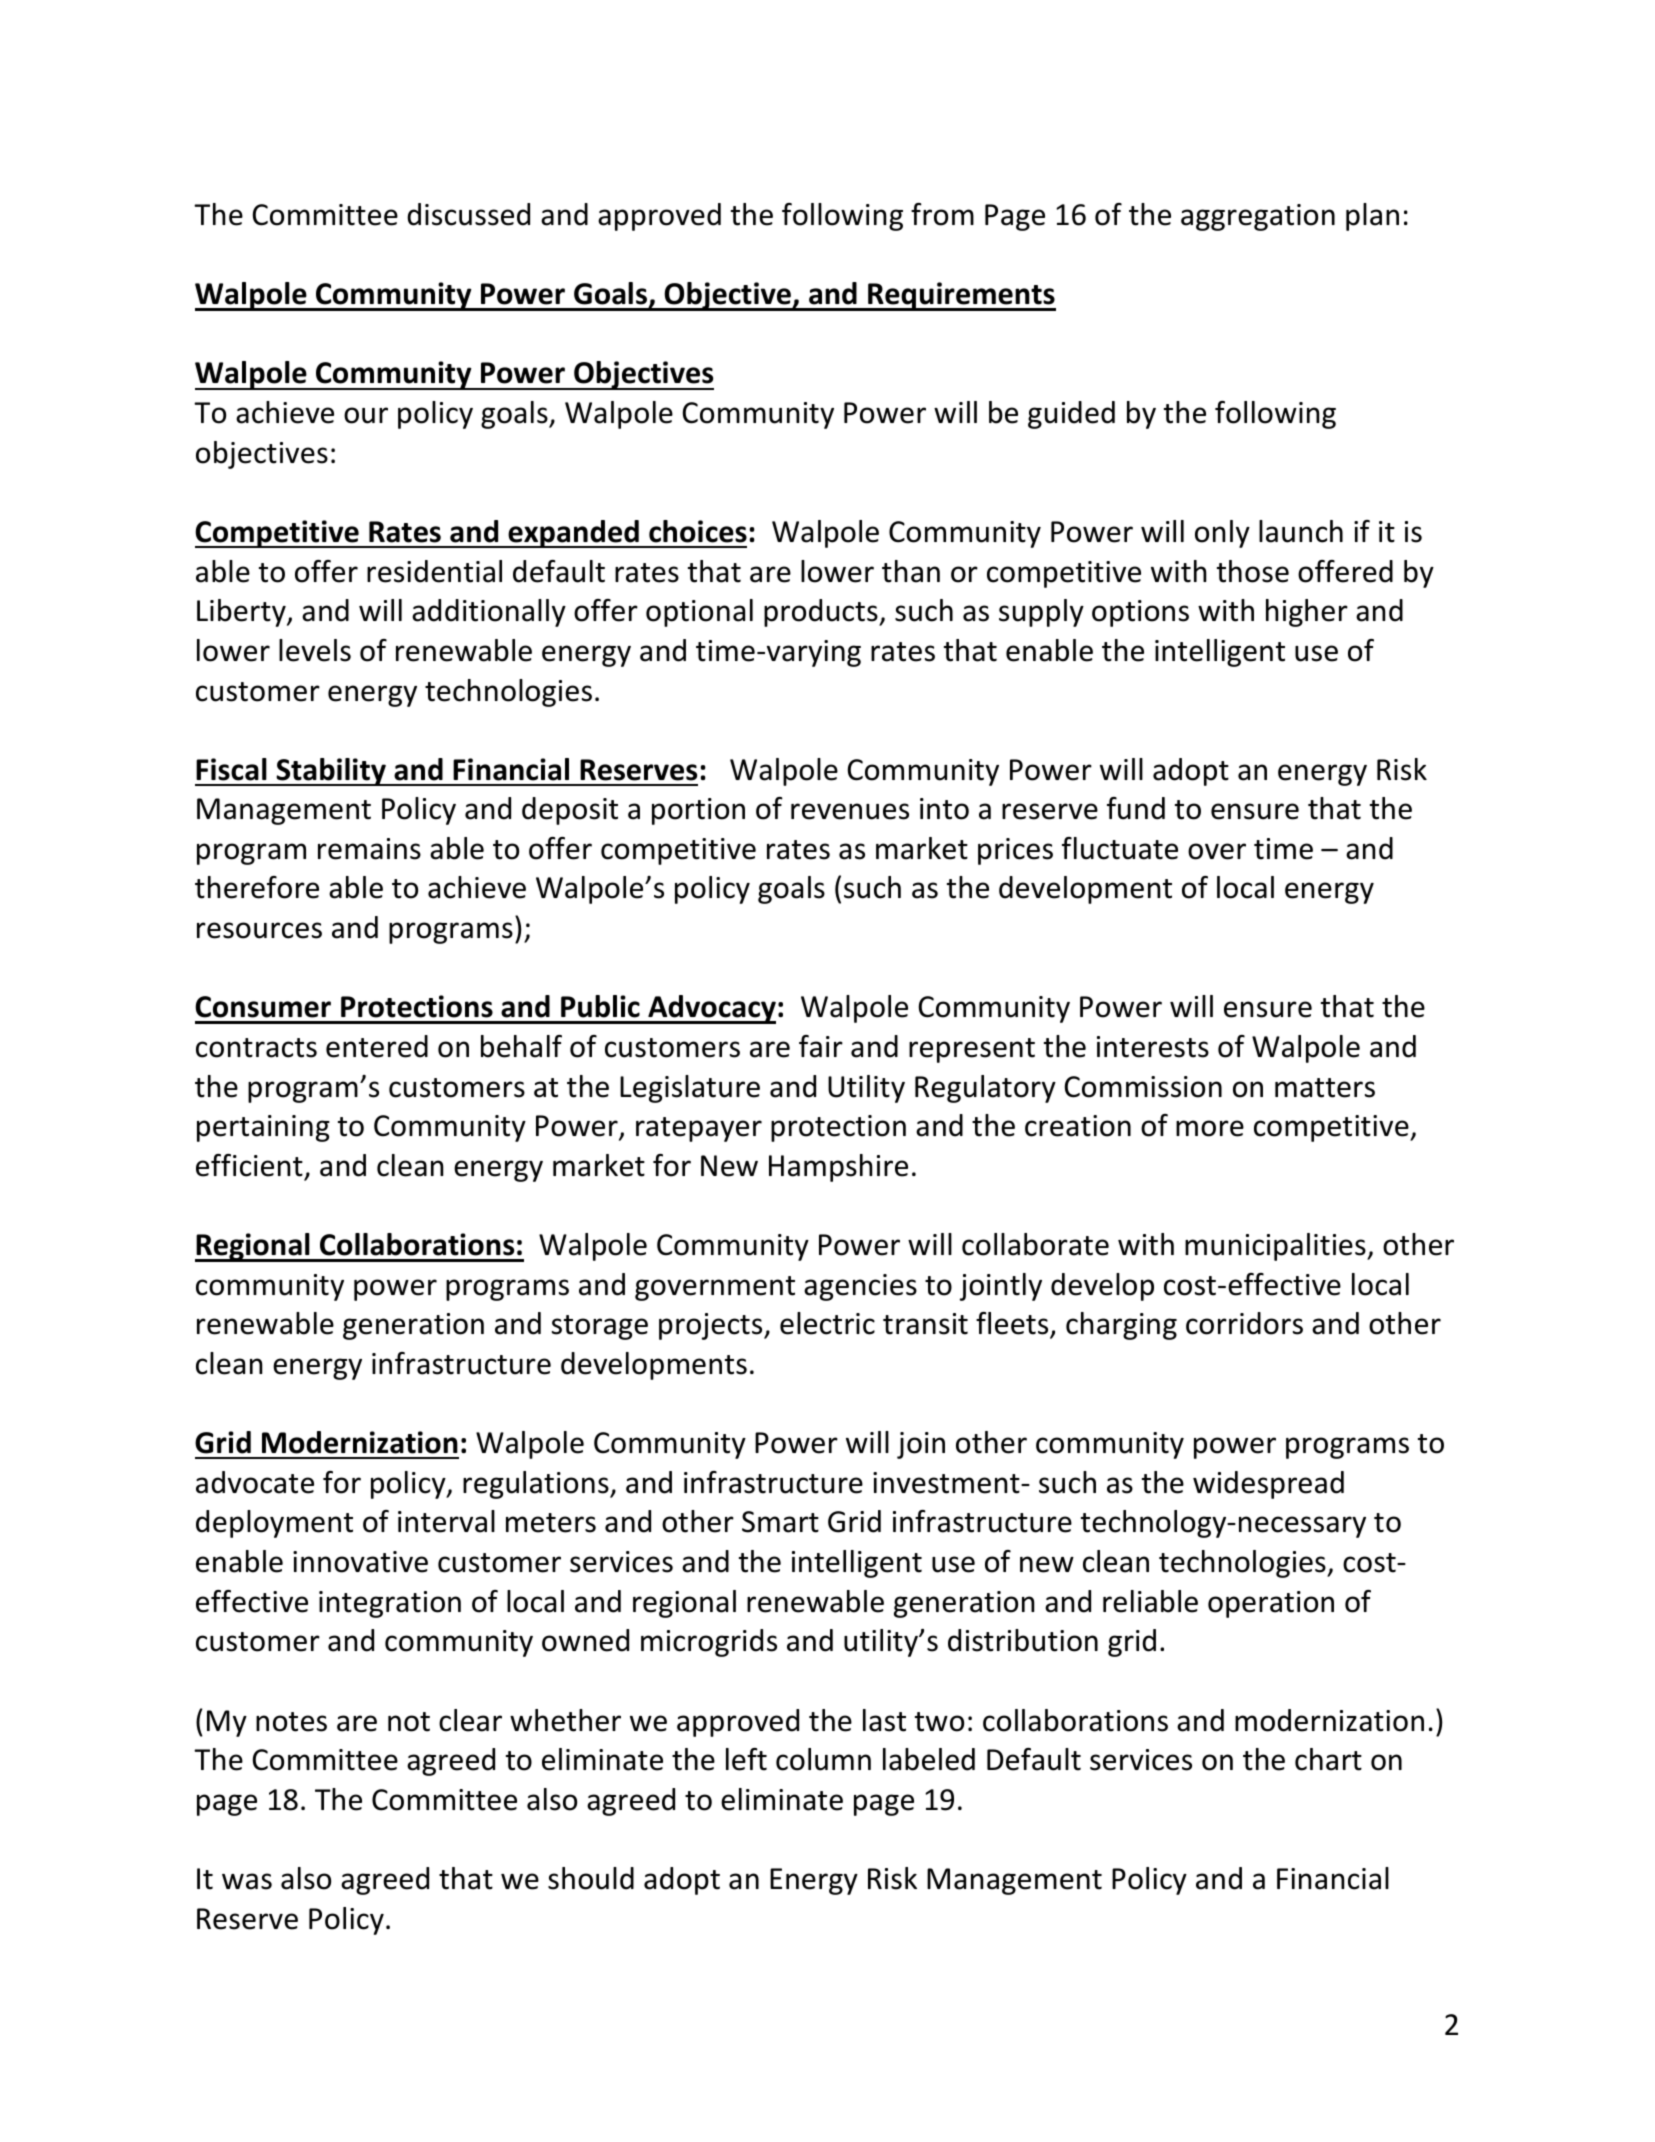  I want to click on from, so click(942, 214).
